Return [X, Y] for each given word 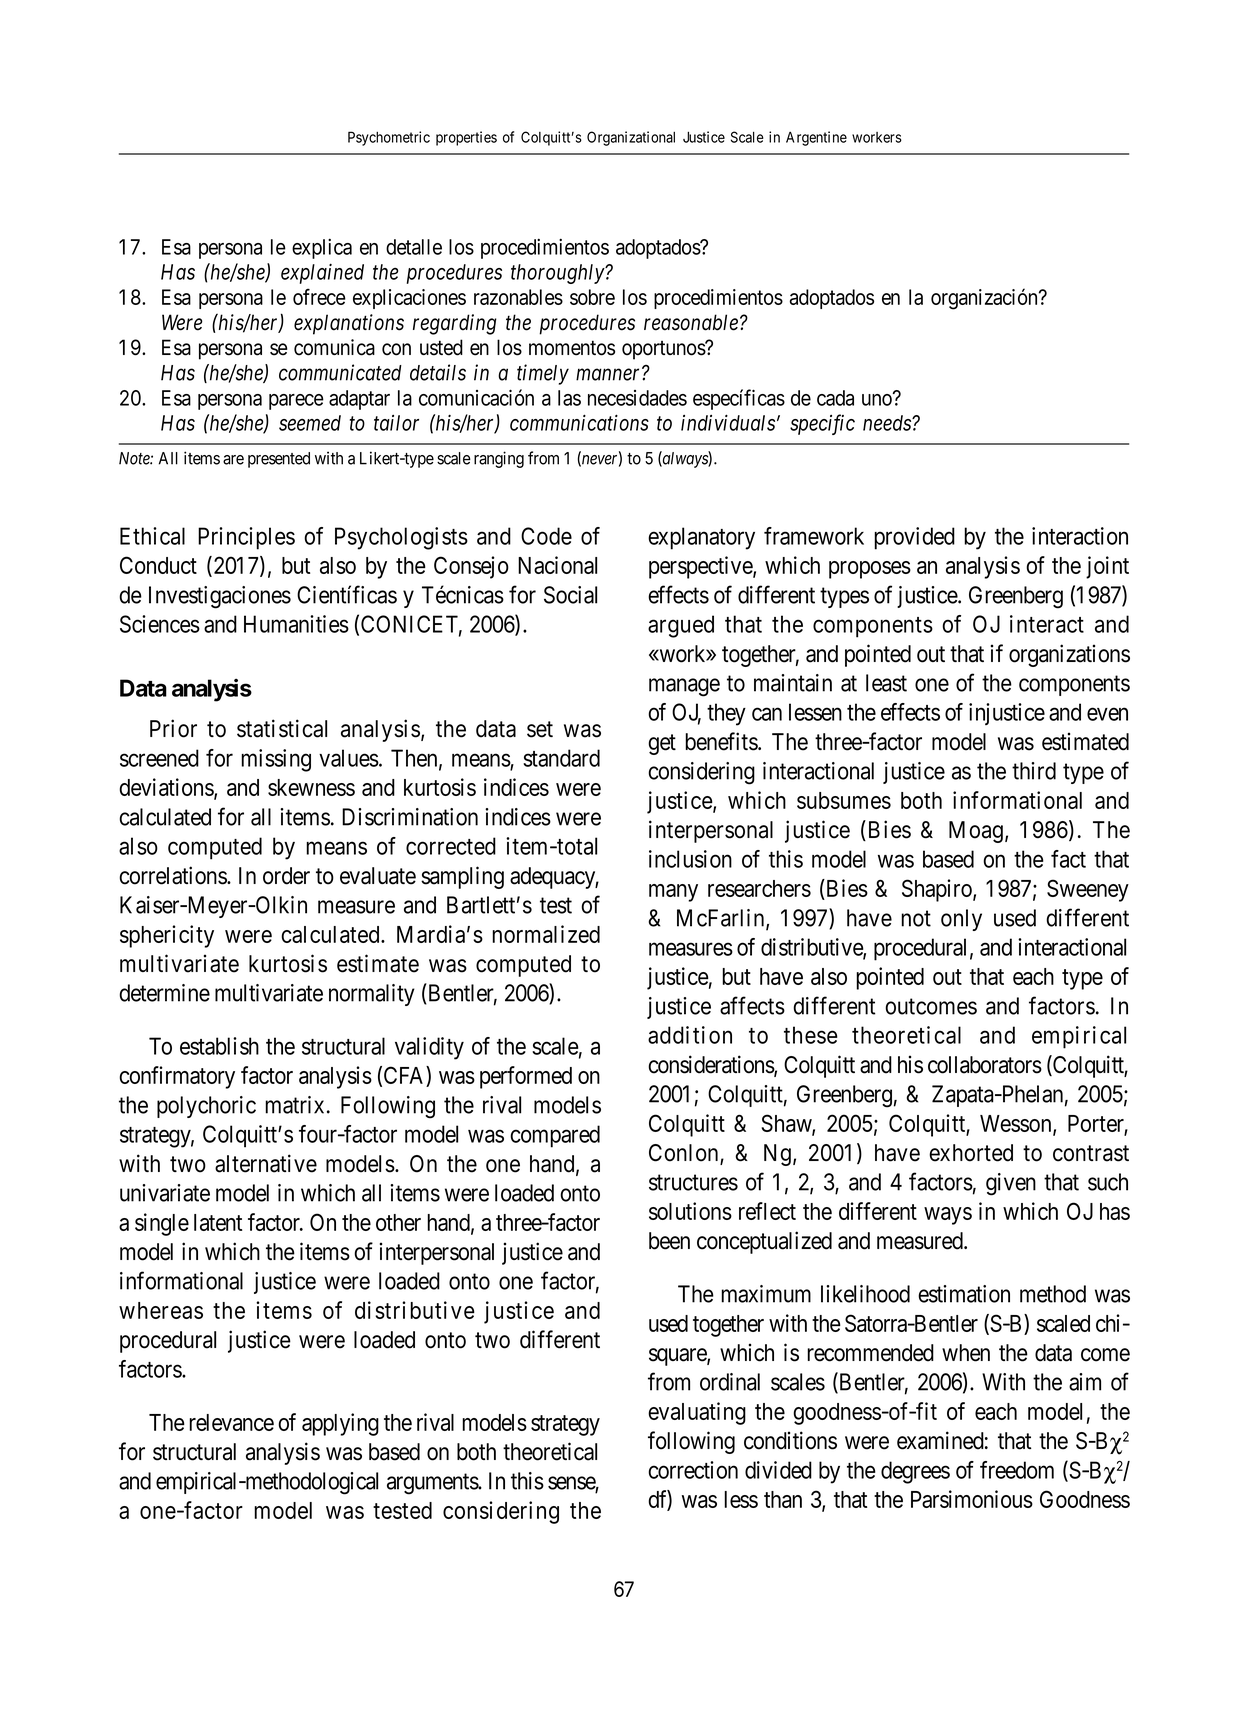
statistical [282, 728]
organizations [1069, 655]
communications [579, 423]
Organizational [631, 138]
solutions [690, 1211]
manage [684, 687]
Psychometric [389, 138]
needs [888, 423]
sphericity [167, 936]
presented [279, 460]
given [1011, 1184]
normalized [546, 934]
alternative [266, 1163]
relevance [231, 1422]
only [961, 920]
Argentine [816, 138]
